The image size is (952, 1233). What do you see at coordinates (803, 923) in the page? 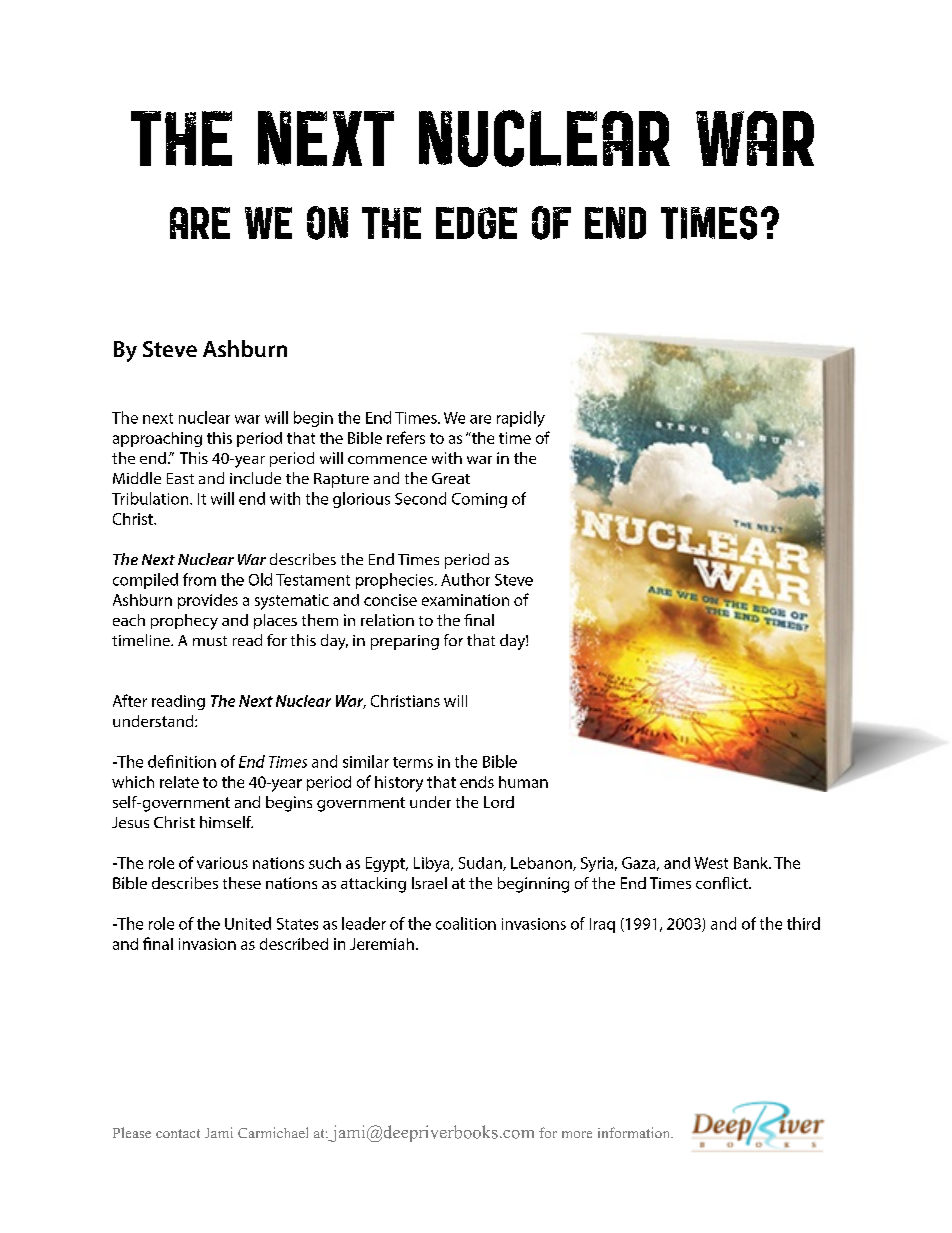
I see `third` at bounding box center [803, 923].
